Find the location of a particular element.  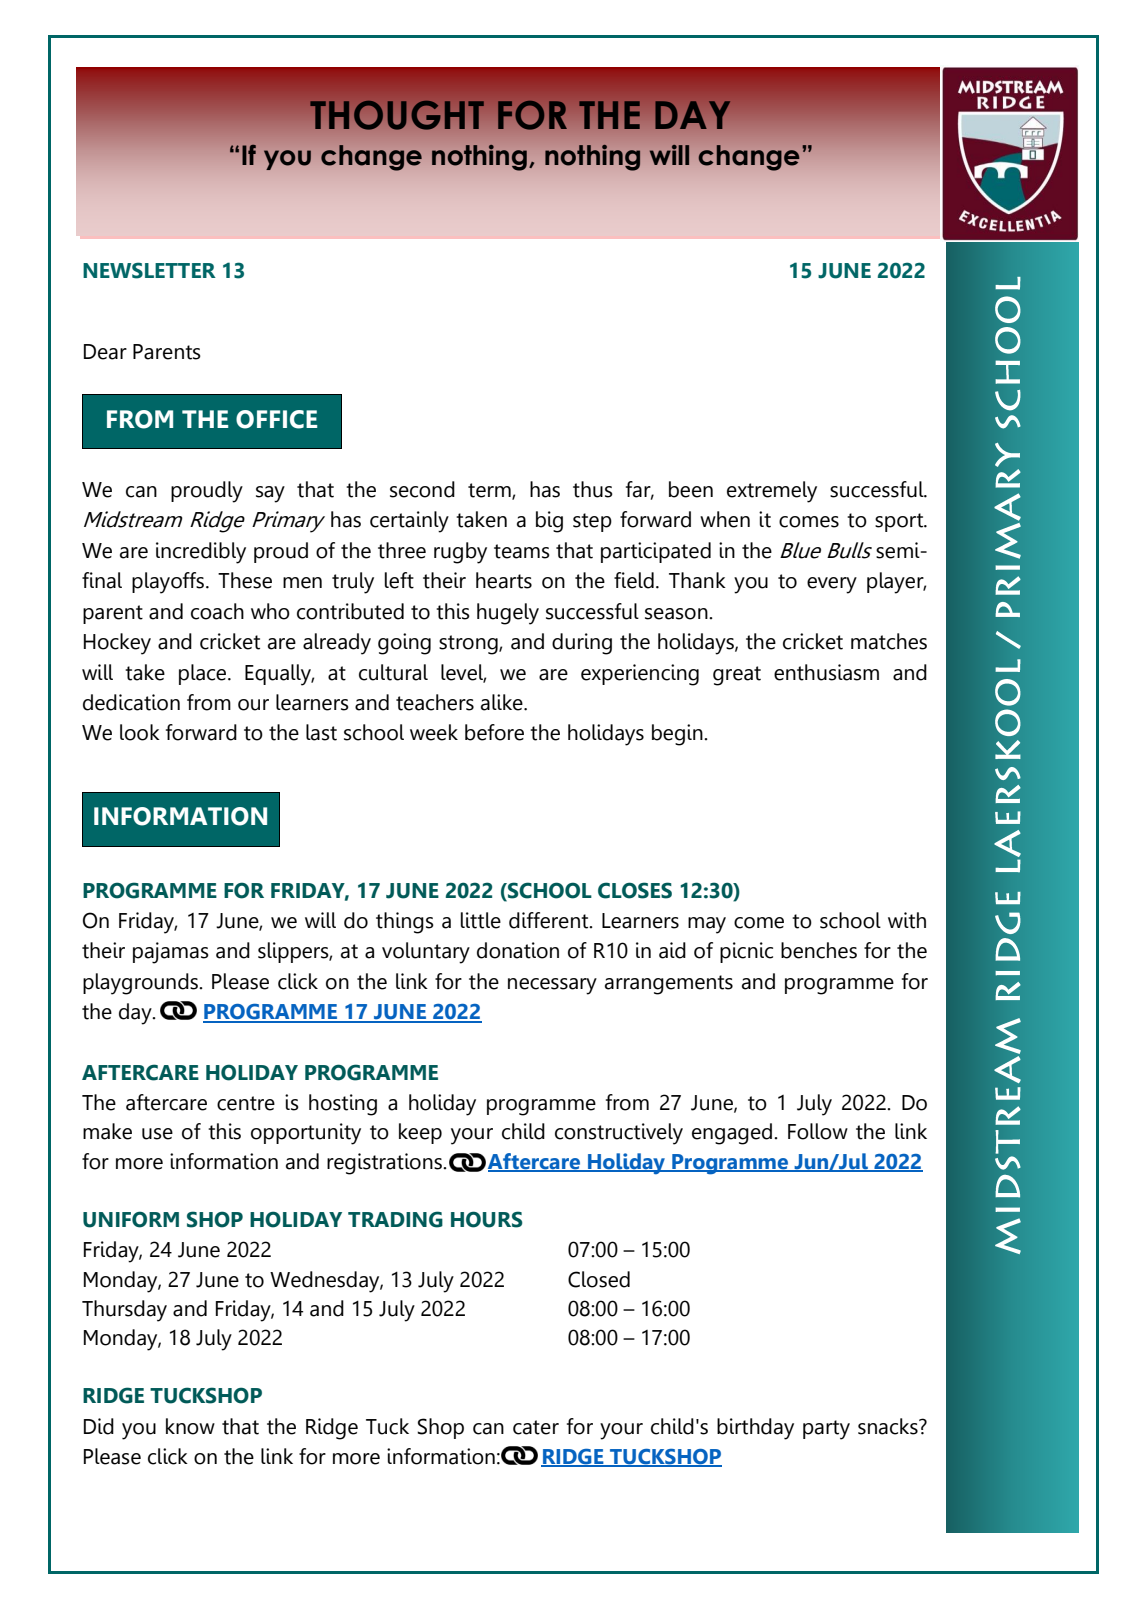

THOUGHT is located at coordinates (397, 115).
